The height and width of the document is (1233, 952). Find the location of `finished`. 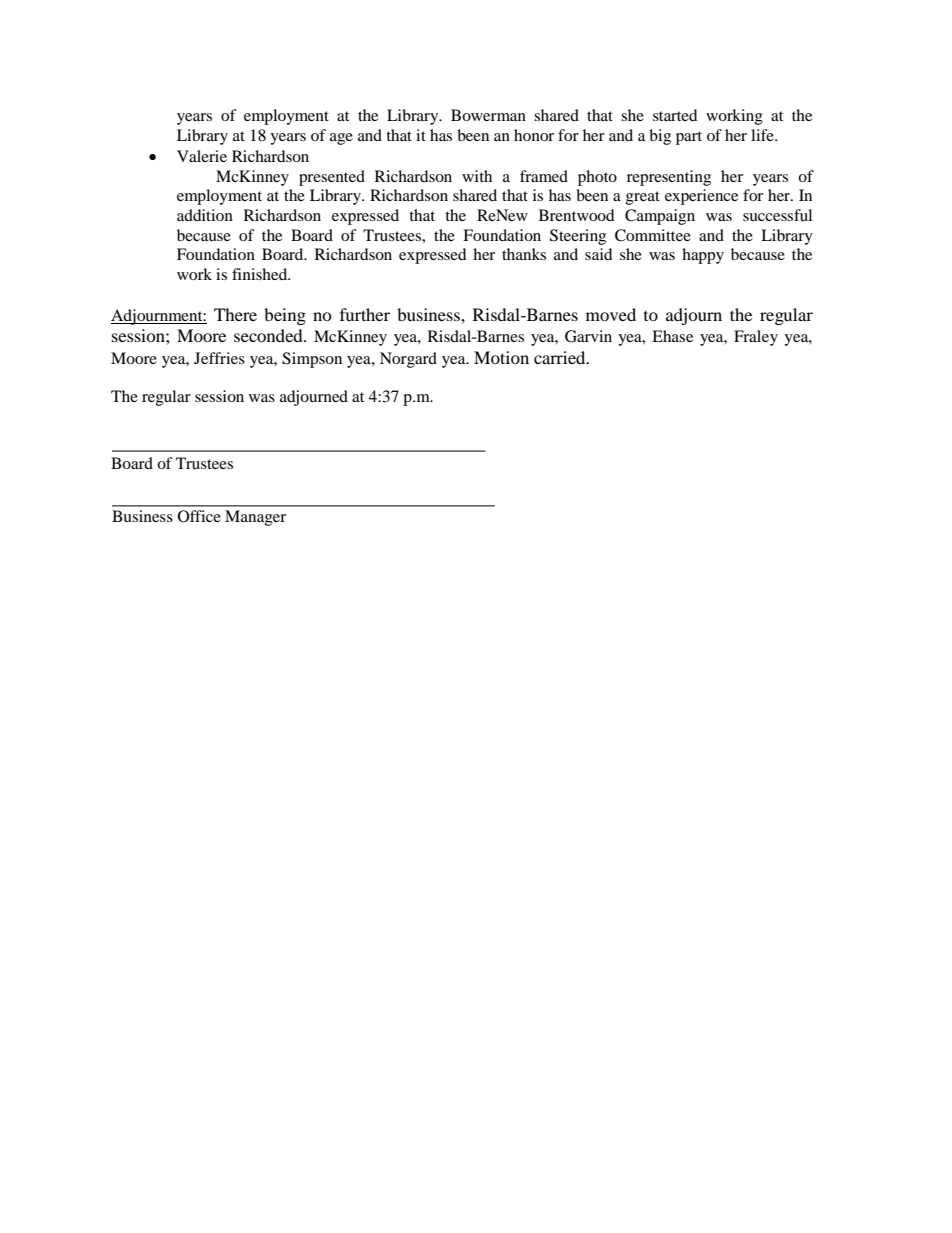

finished is located at coordinates (261, 274).
